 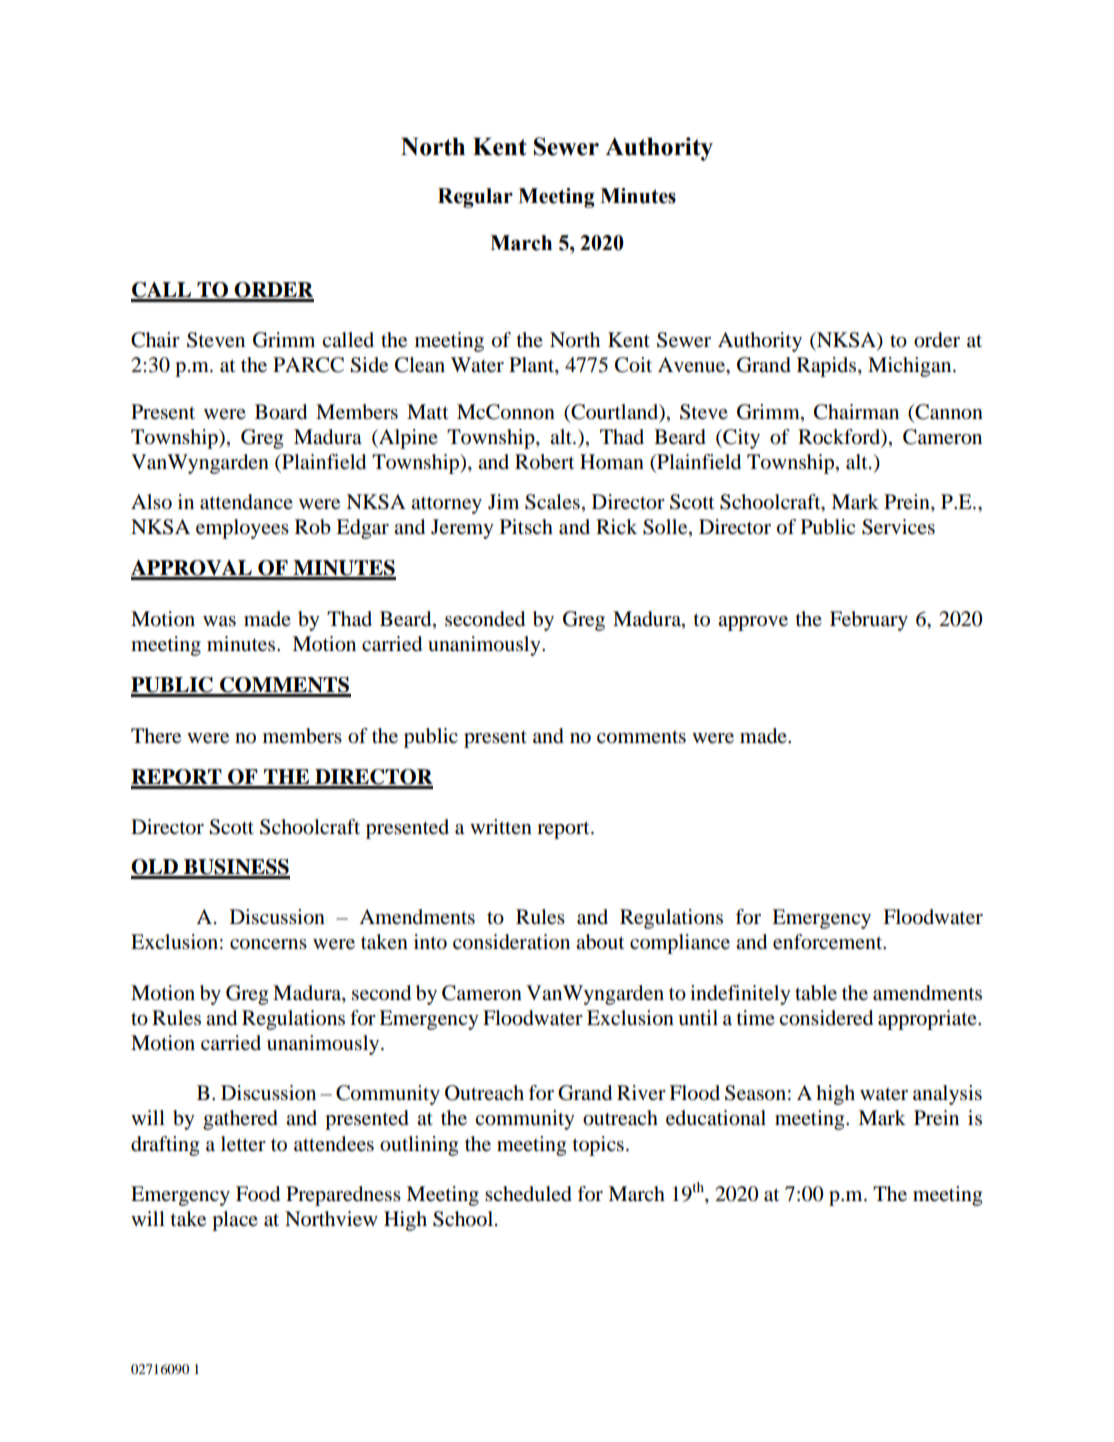 I want to click on enforcement, so click(x=829, y=942).
